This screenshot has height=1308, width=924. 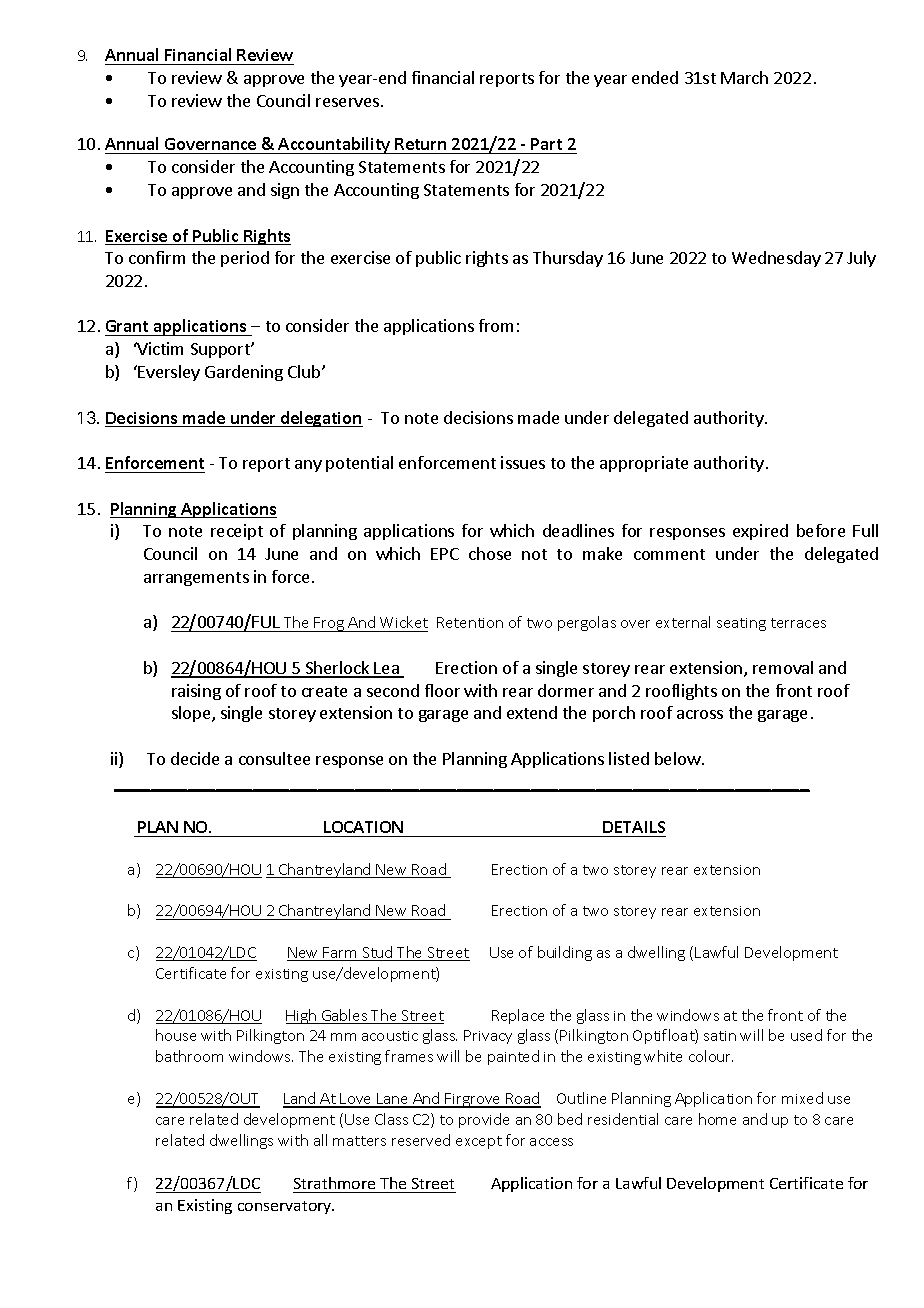 I want to click on Part, so click(x=547, y=146).
